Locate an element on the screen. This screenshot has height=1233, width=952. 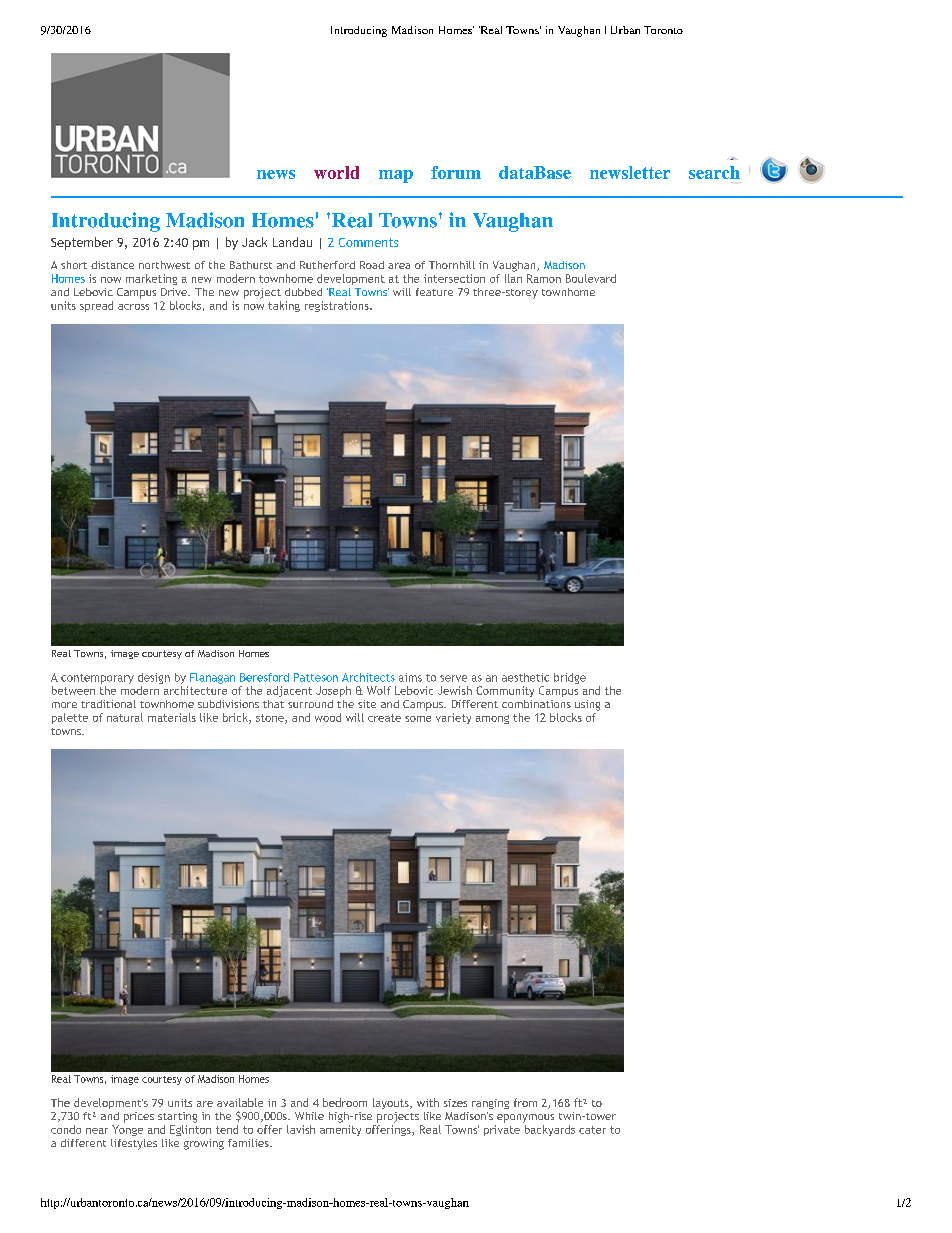
map is located at coordinates (396, 176).
